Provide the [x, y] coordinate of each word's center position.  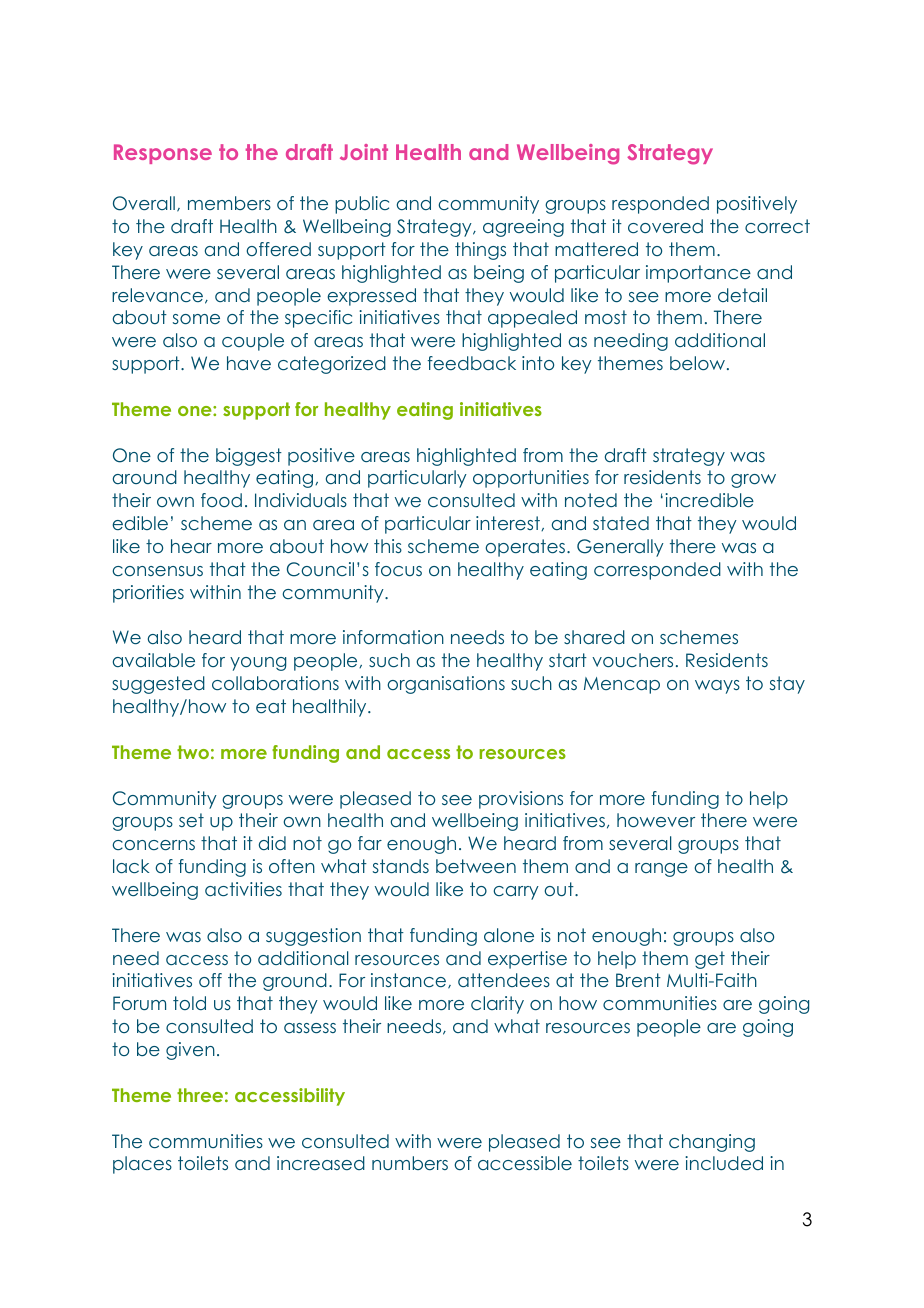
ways [717, 687]
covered [665, 226]
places [142, 1165]
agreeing [523, 228]
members [229, 203]
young [258, 664]
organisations [446, 685]
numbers [410, 1163]
